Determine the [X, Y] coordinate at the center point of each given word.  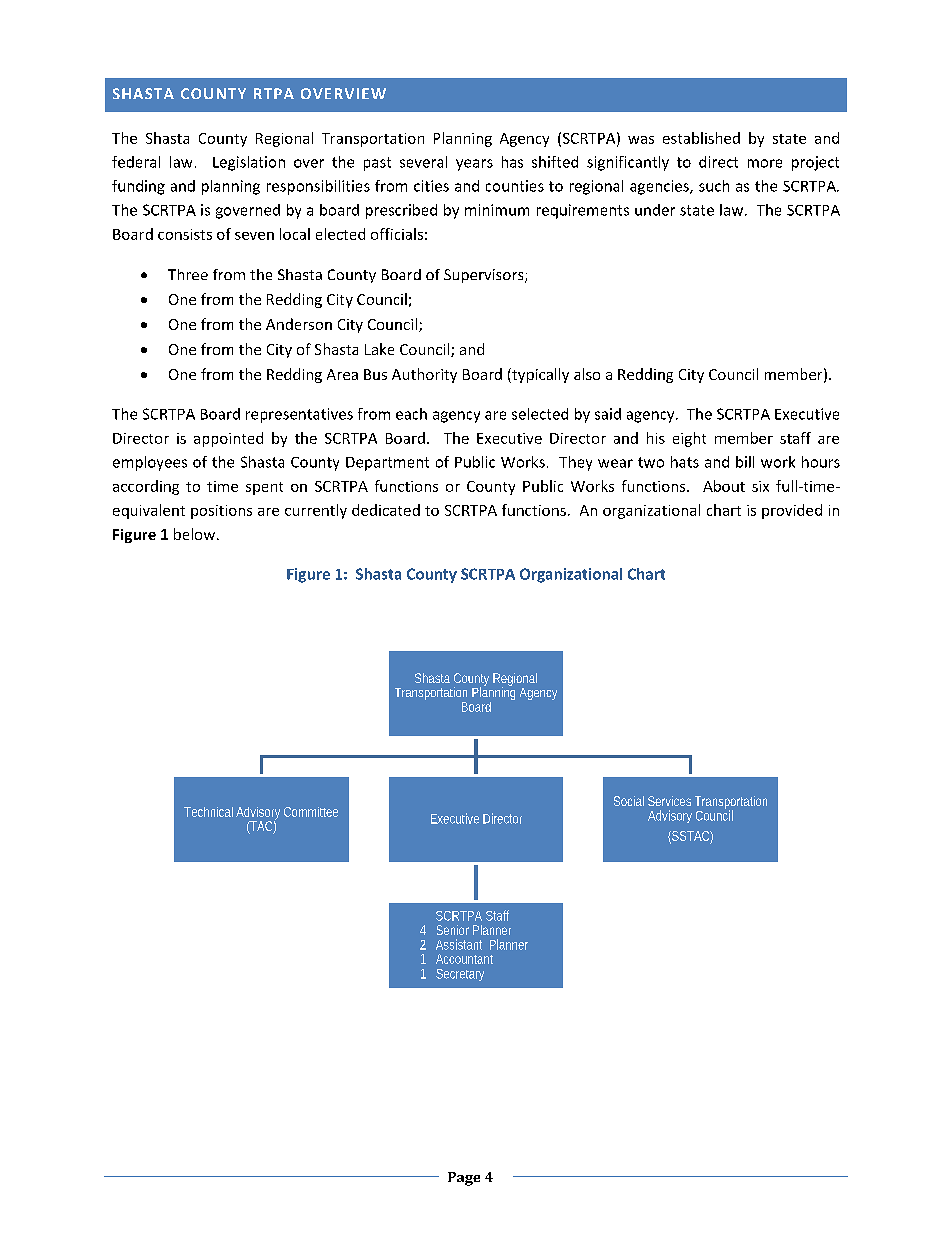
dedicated [386, 510]
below [194, 534]
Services [669, 801]
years [474, 165]
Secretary [460, 975]
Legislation [249, 163]
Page [464, 1179]
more [765, 163]
